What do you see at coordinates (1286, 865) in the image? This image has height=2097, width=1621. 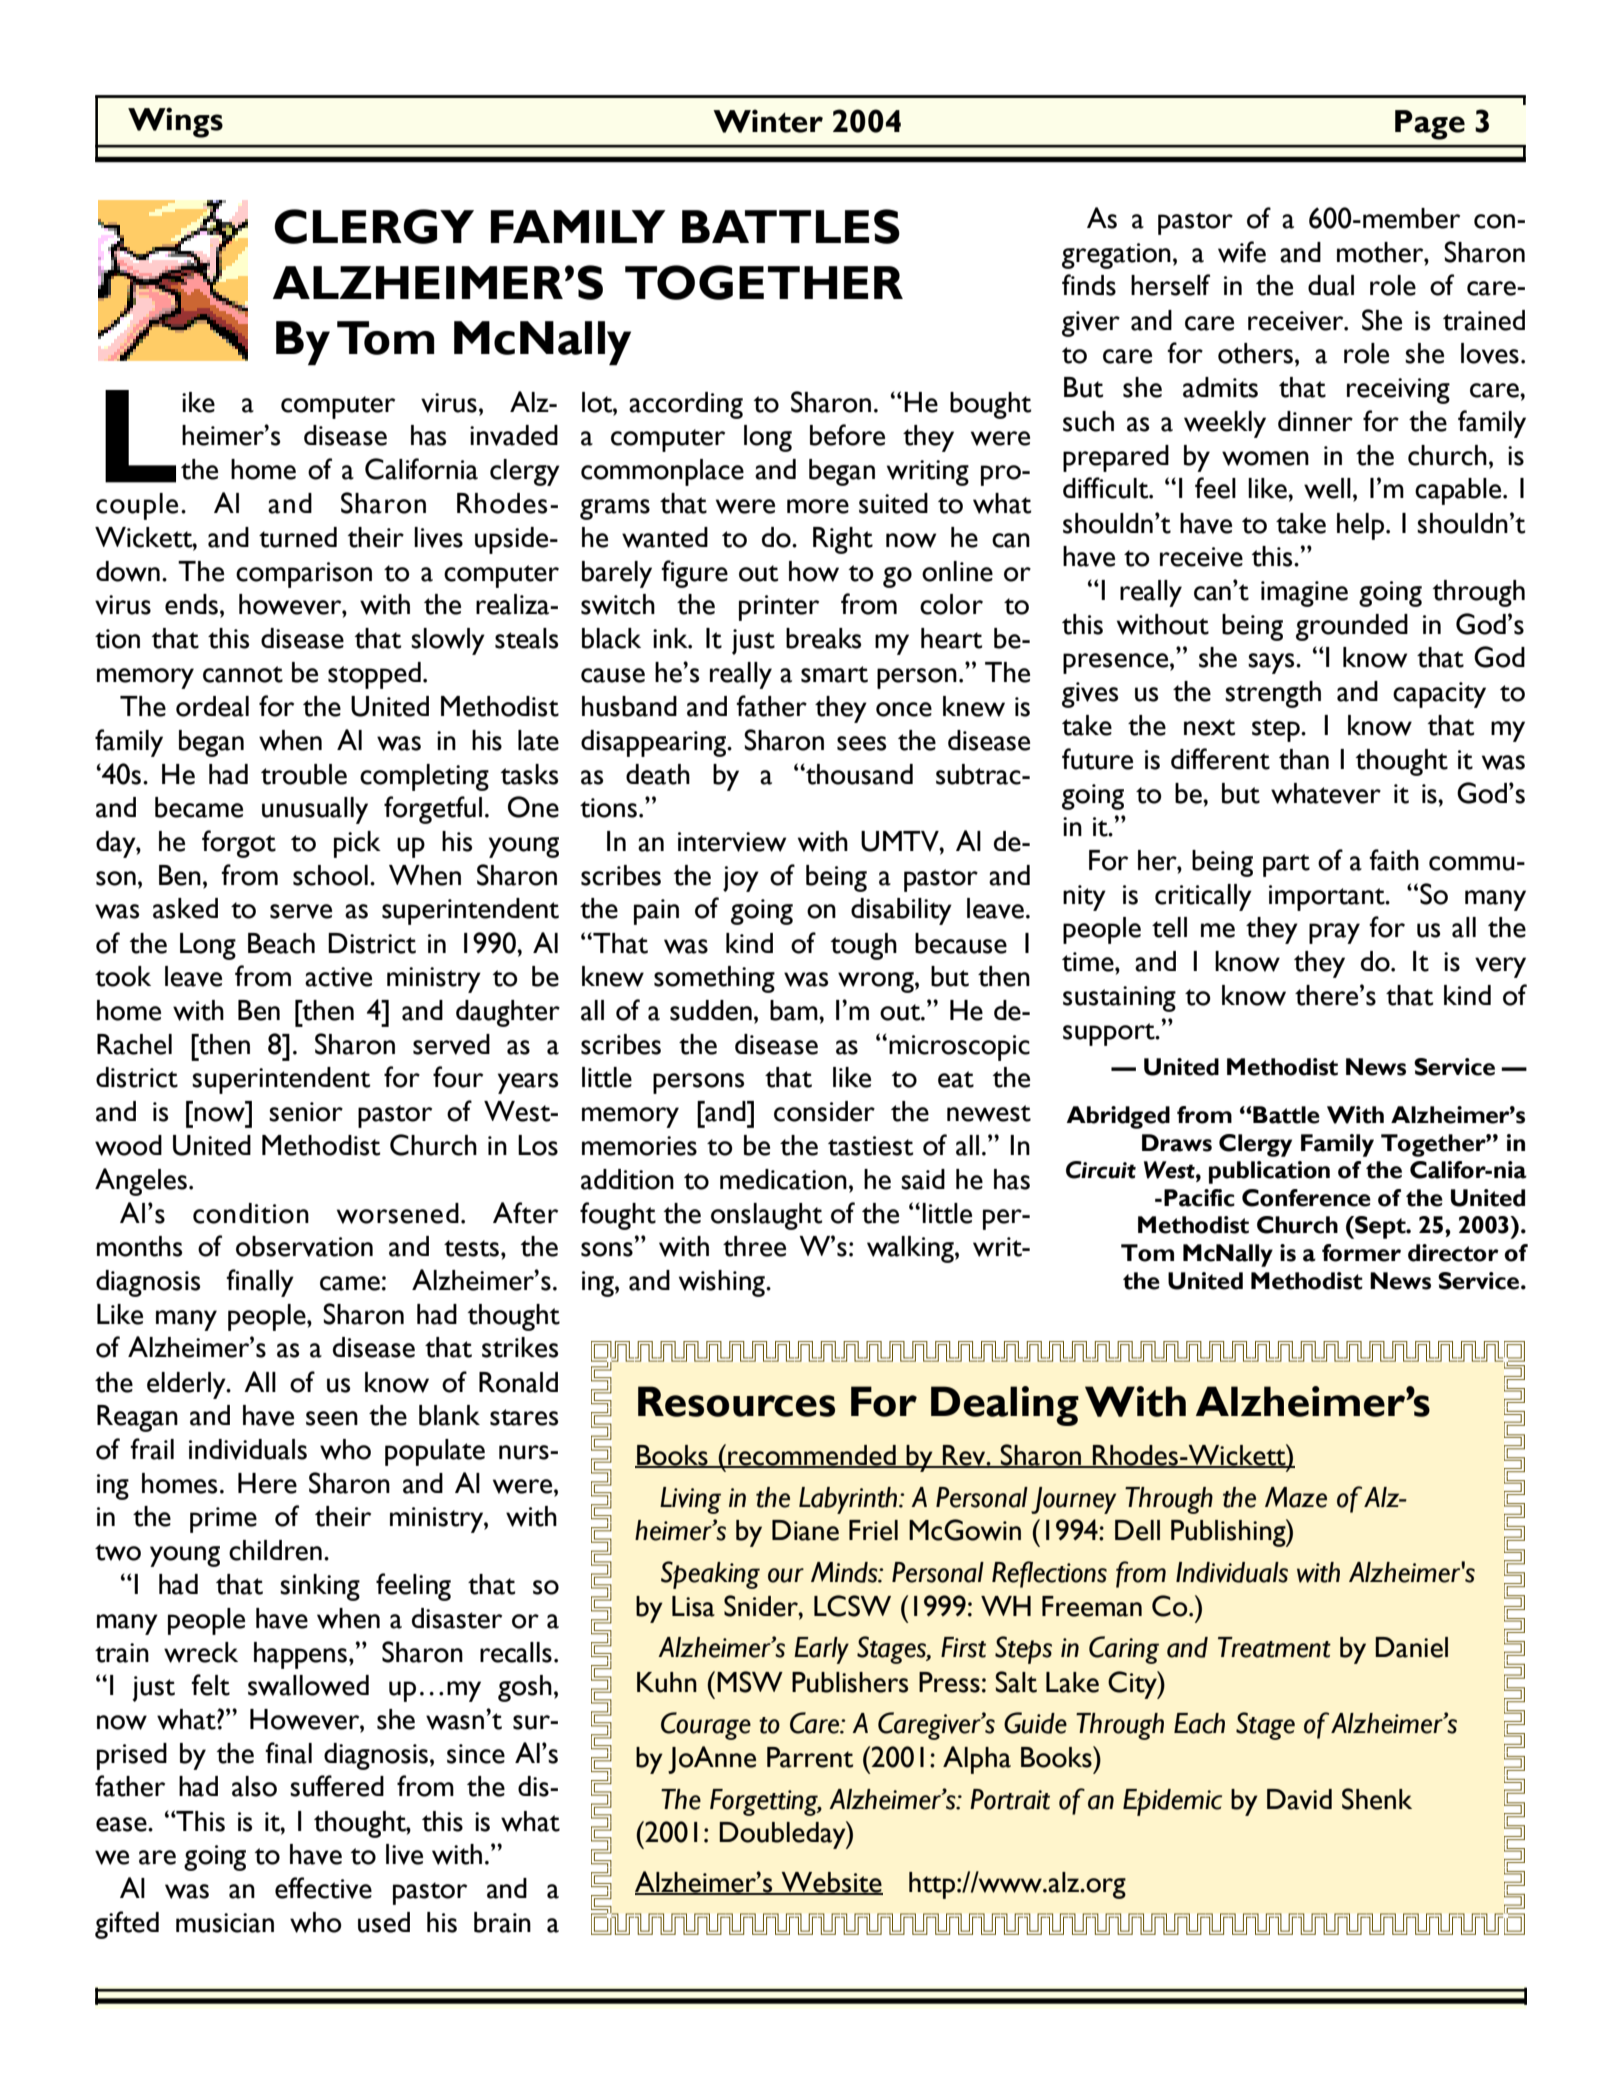 I see `part` at bounding box center [1286, 865].
